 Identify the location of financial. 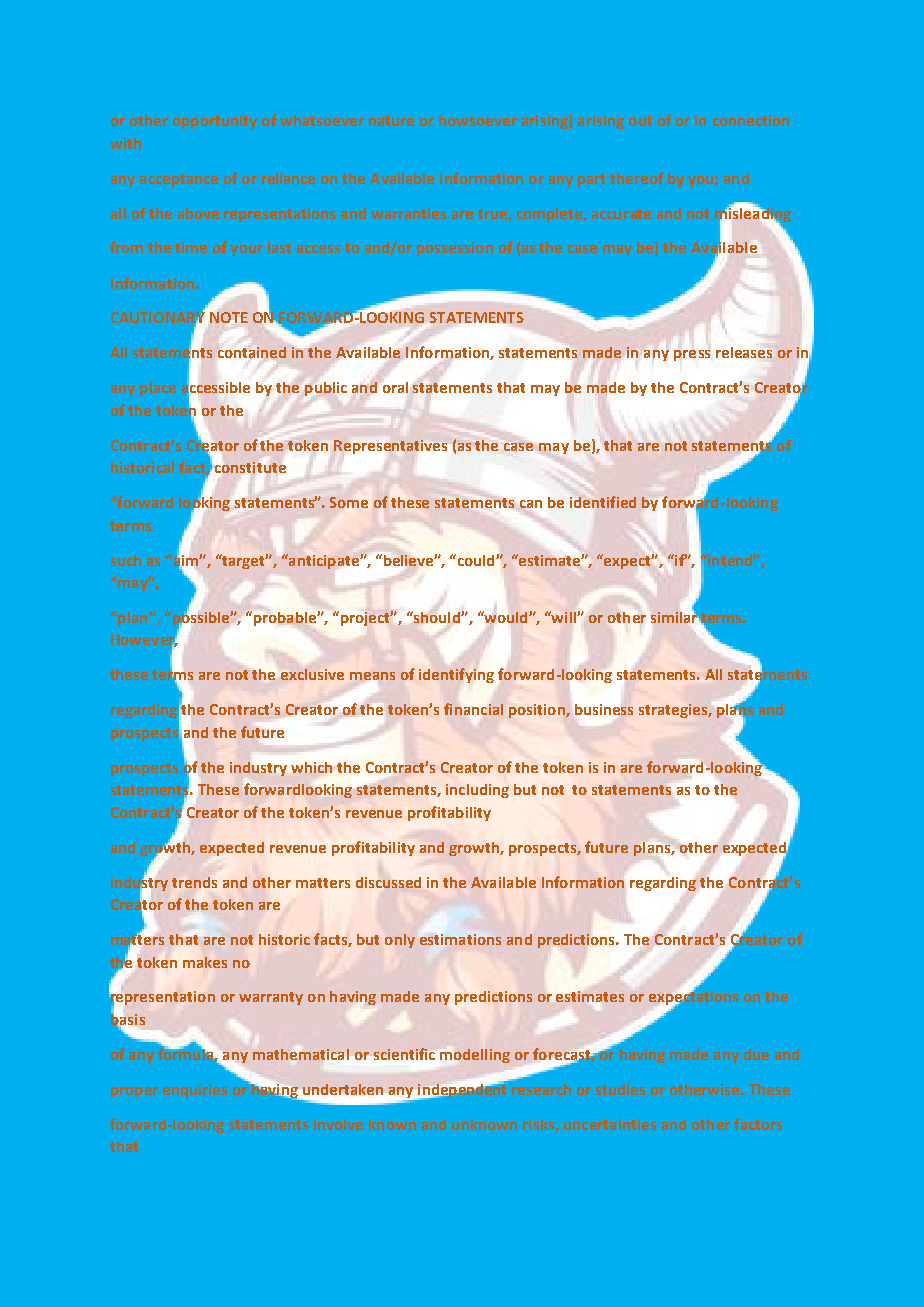
(473, 709).
